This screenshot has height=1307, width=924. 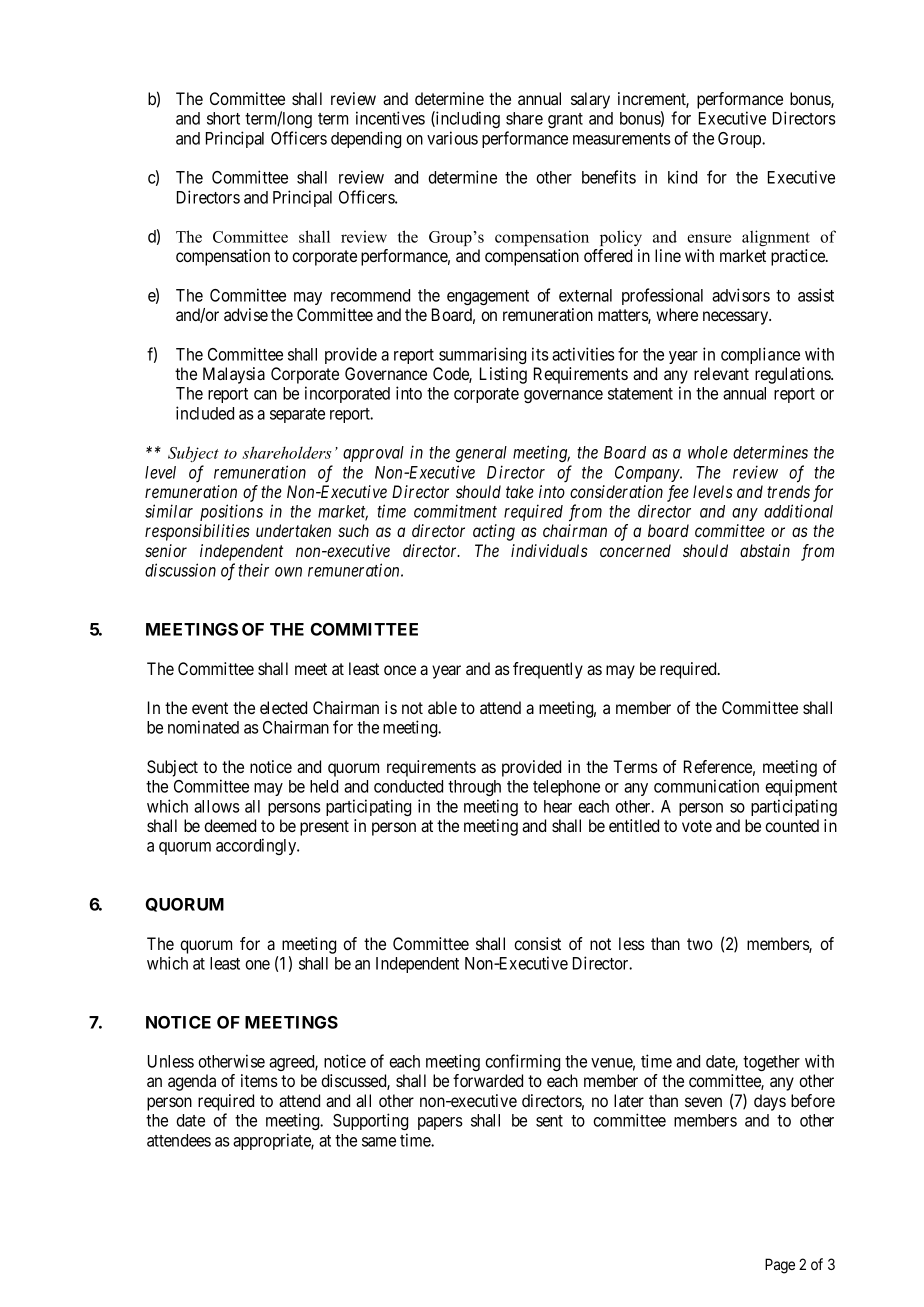 I want to click on kind, so click(x=682, y=177).
